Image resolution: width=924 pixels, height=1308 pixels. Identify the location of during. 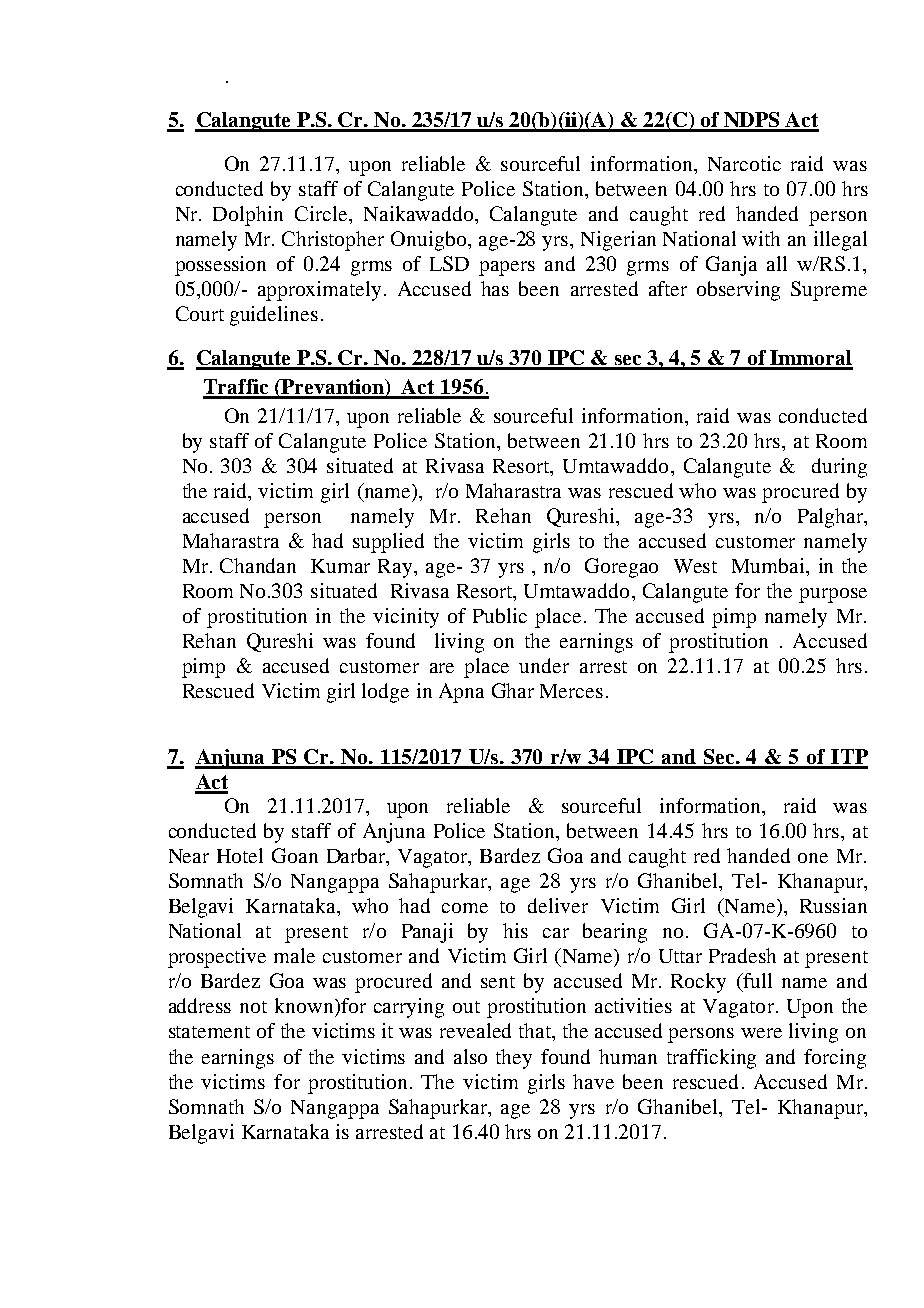
(839, 468).
